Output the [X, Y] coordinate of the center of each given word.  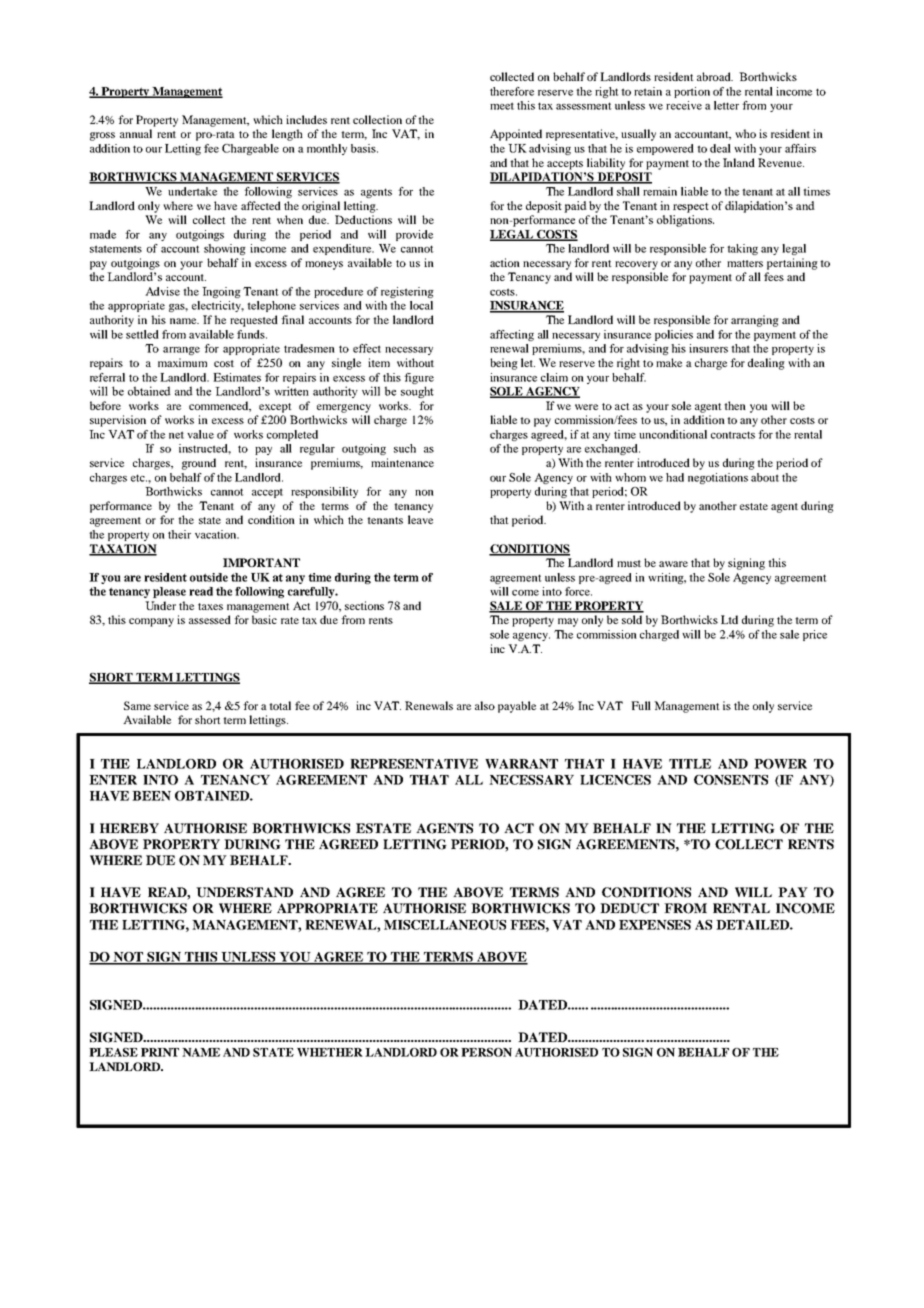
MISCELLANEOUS [445, 925]
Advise [162, 291]
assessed [210, 619]
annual [136, 133]
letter [726, 105]
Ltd [729, 619]
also [485, 705]
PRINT [160, 1052]
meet [502, 106]
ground [199, 464]
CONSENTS [731, 780]
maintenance [402, 462]
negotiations [718, 478]
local [421, 305]
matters [745, 263]
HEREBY [129, 828]
